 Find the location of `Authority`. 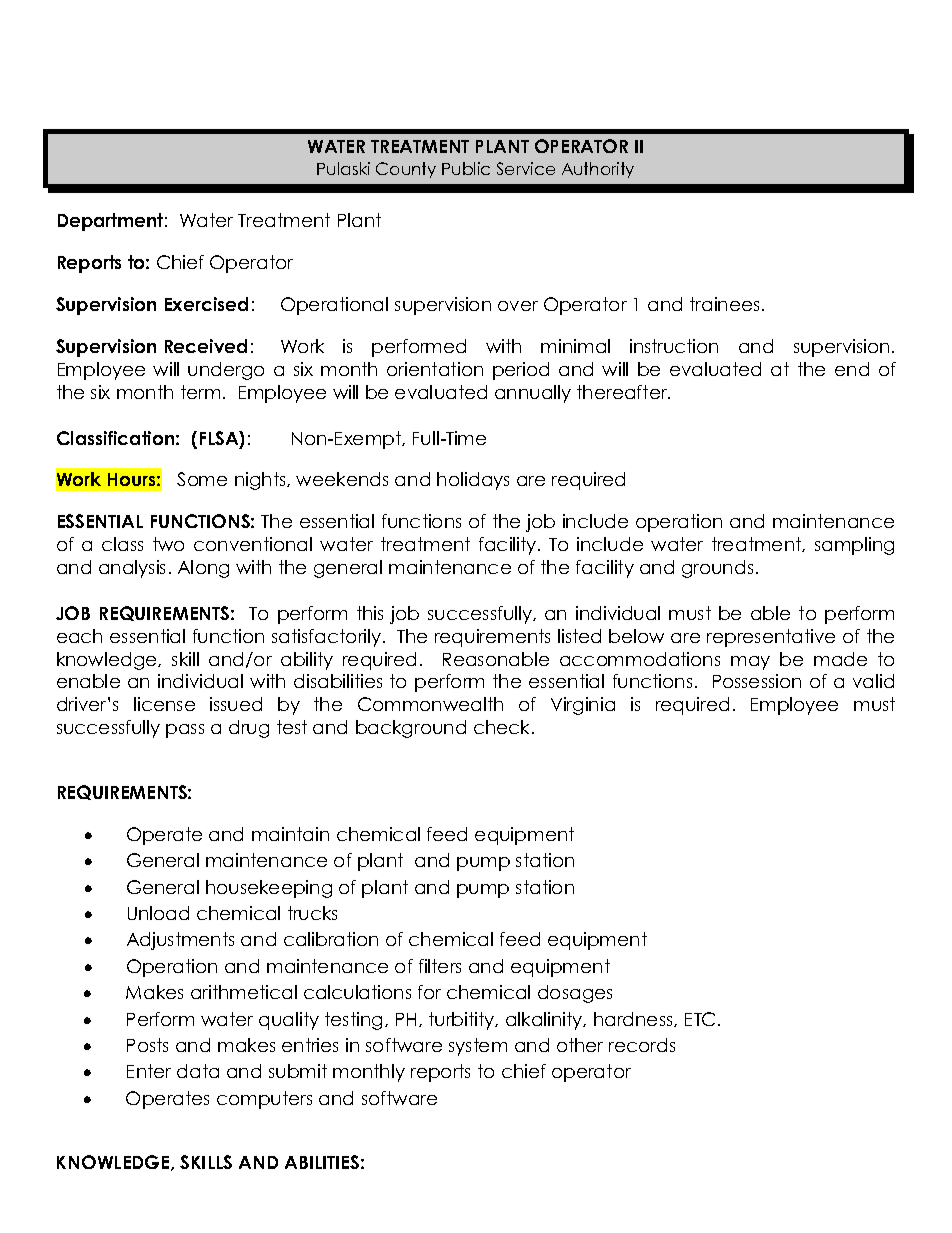

Authority is located at coordinates (598, 170).
